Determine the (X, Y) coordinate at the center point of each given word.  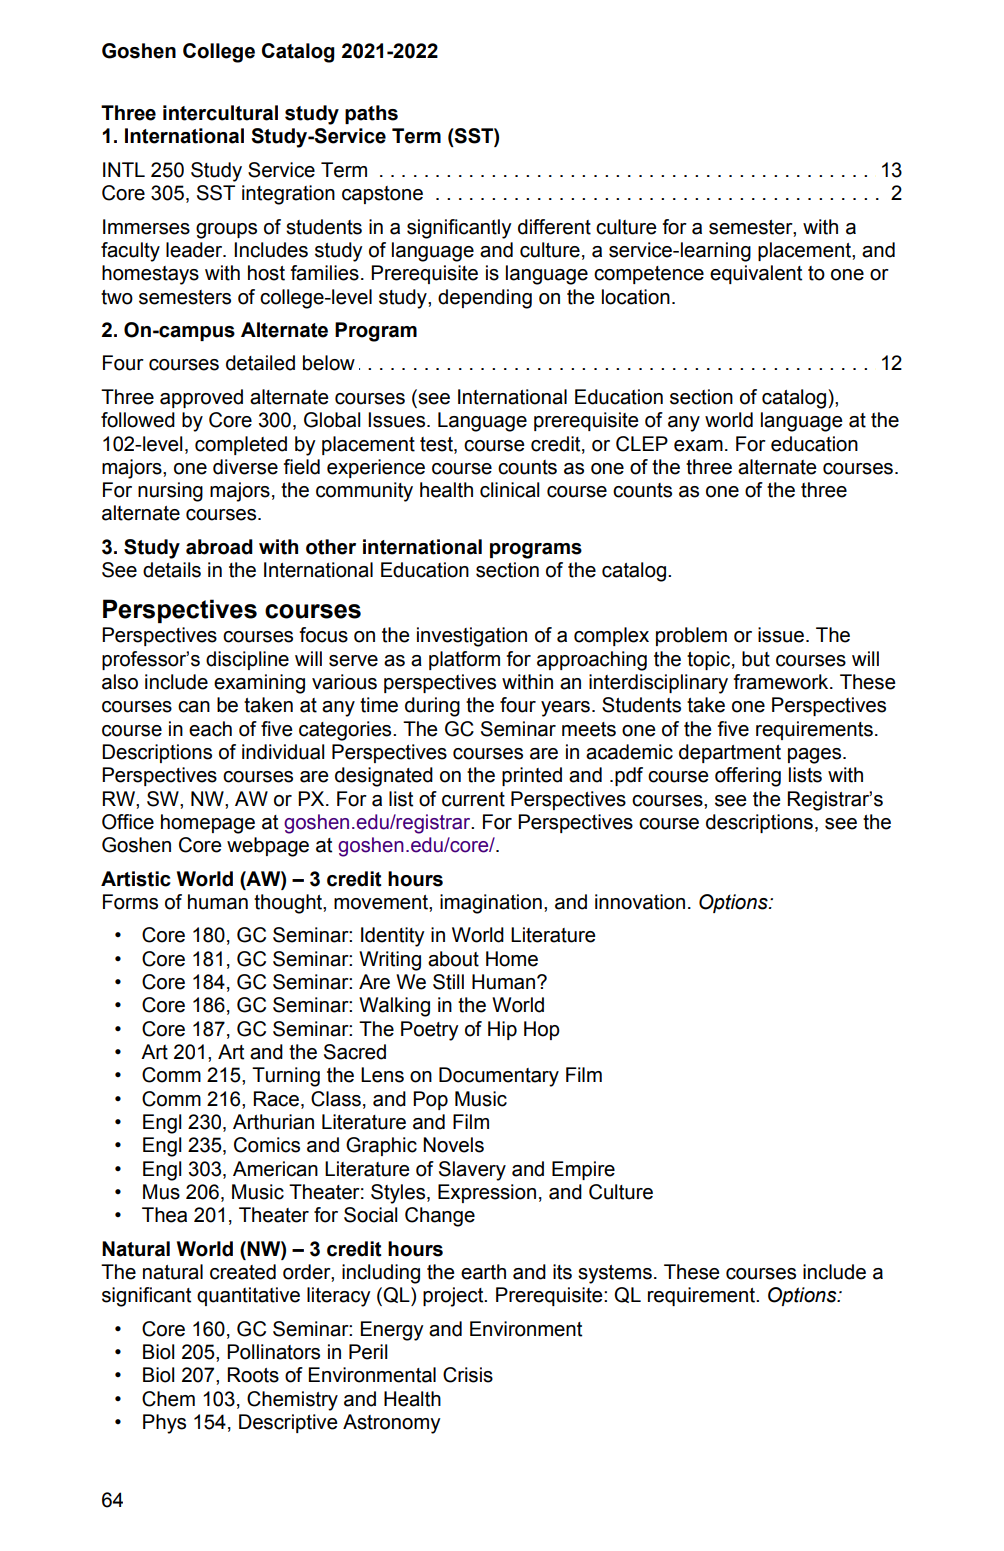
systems (615, 1274)
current (473, 799)
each (210, 729)
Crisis (468, 1375)
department (730, 753)
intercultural (220, 113)
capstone (382, 195)
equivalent (756, 274)
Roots (253, 1375)
